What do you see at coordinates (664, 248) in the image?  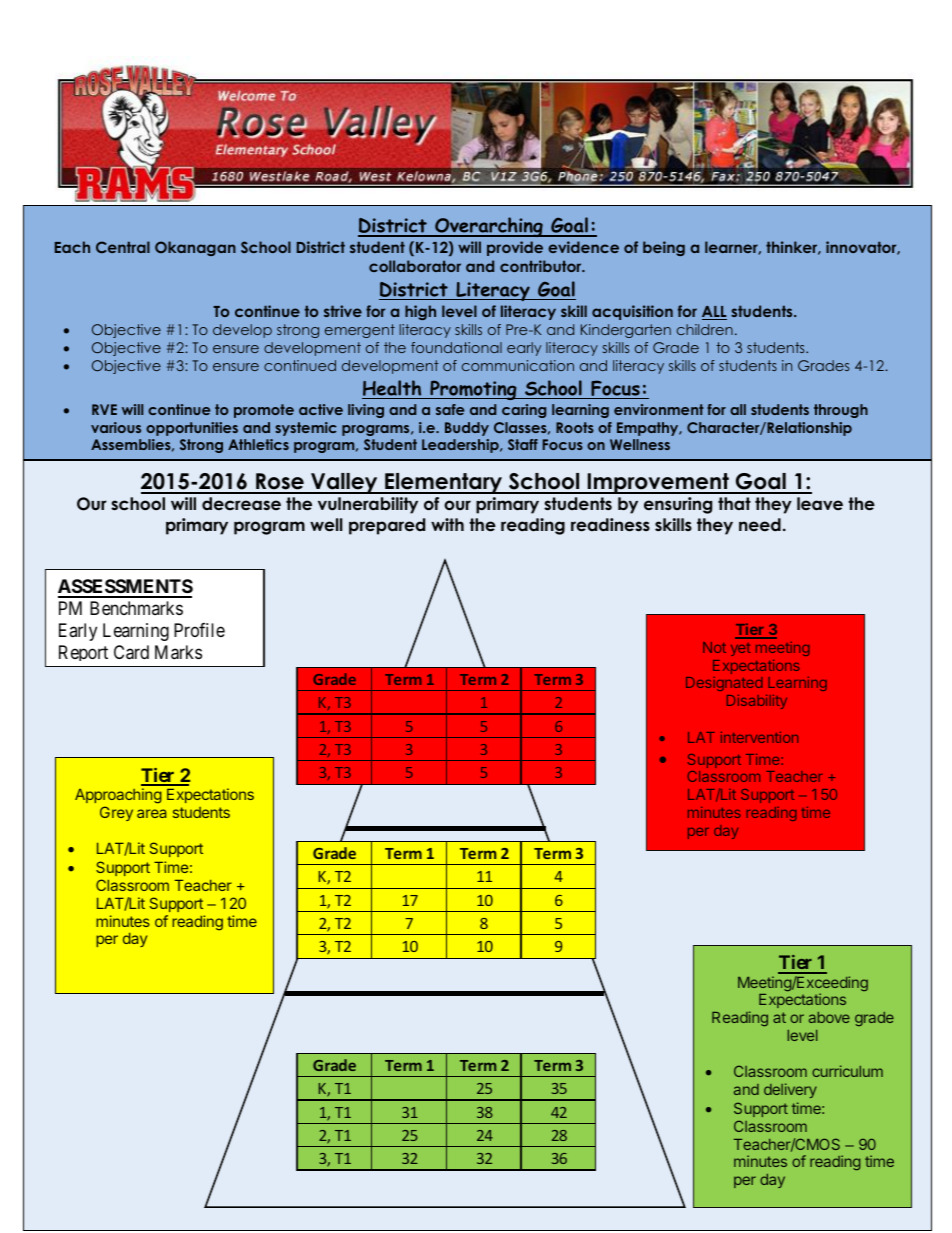 I see `being` at bounding box center [664, 248].
